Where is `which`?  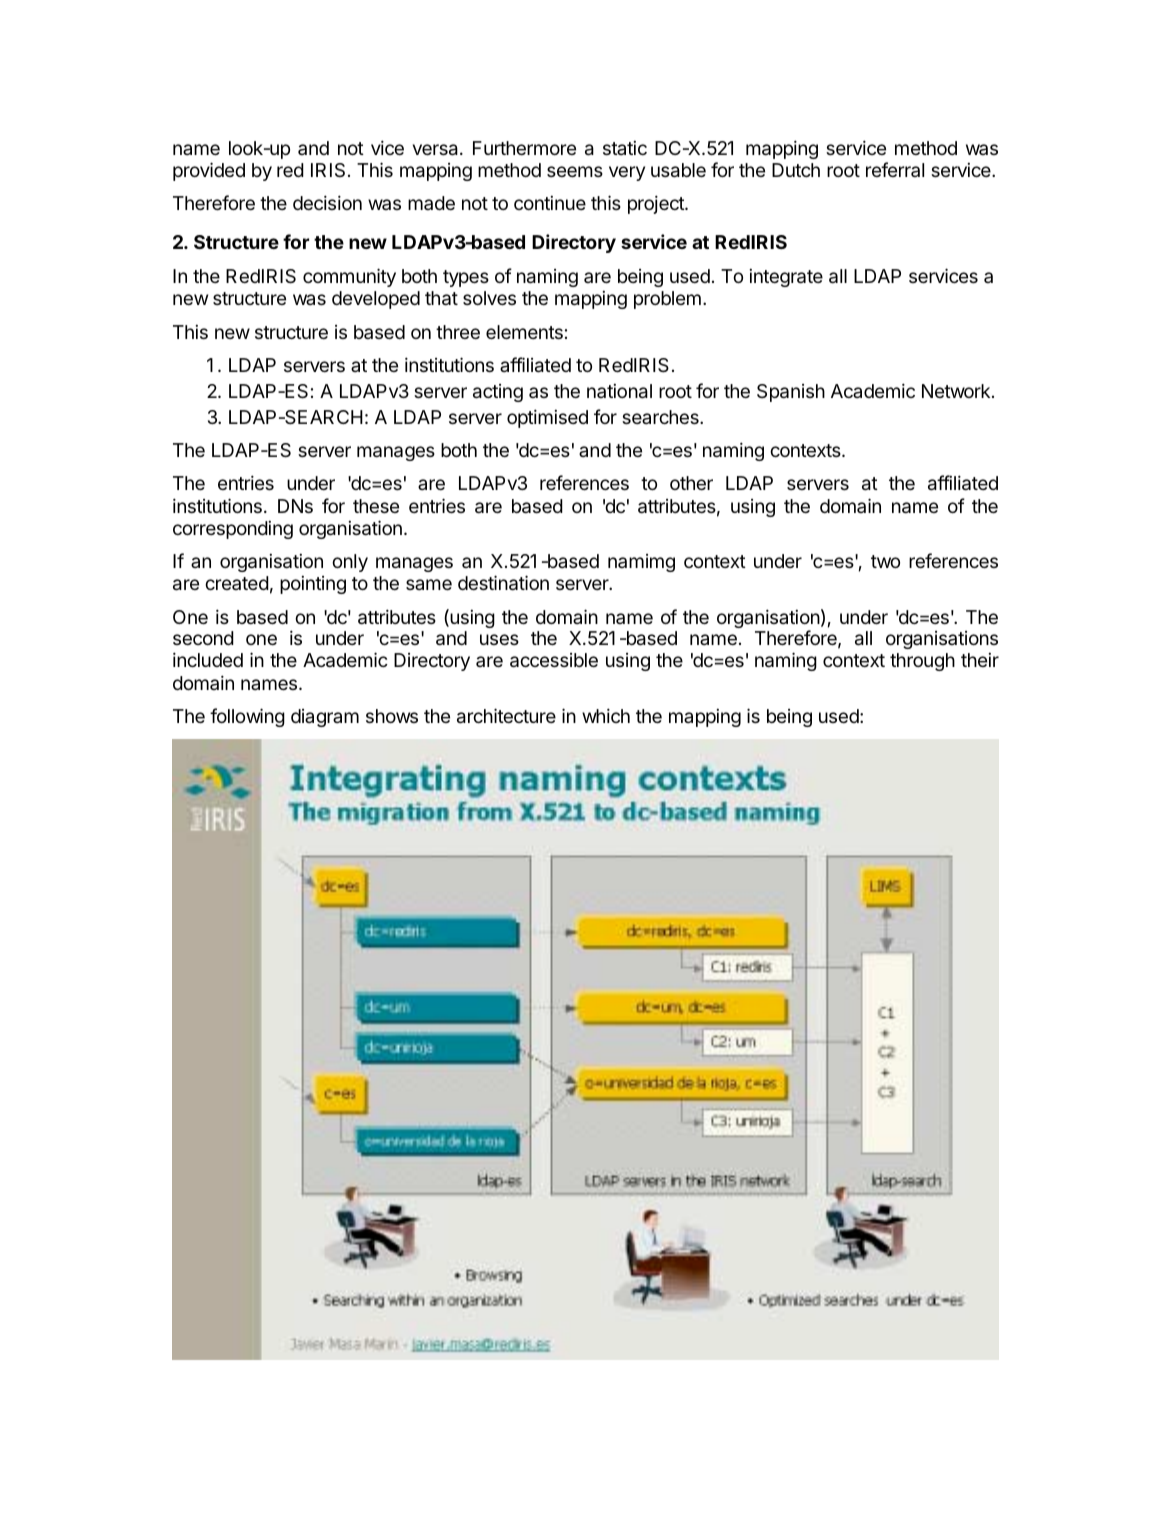
which is located at coordinates (606, 715).
